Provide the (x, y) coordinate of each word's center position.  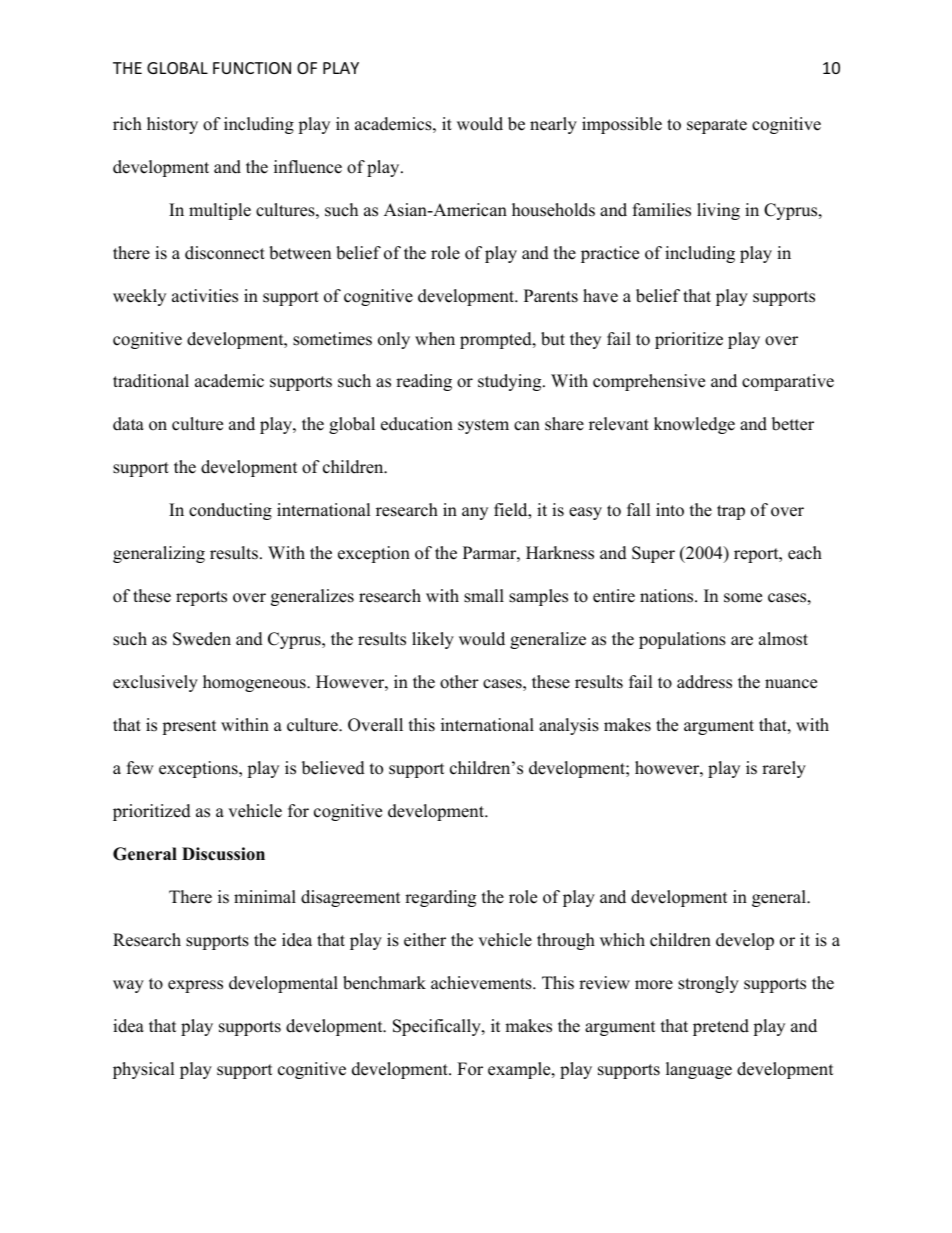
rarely (784, 769)
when (435, 339)
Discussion (223, 854)
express (195, 986)
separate (717, 126)
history (172, 125)
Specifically (438, 1027)
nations (668, 596)
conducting (230, 511)
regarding (440, 898)
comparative (788, 382)
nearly (553, 125)
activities (205, 296)
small (484, 596)
